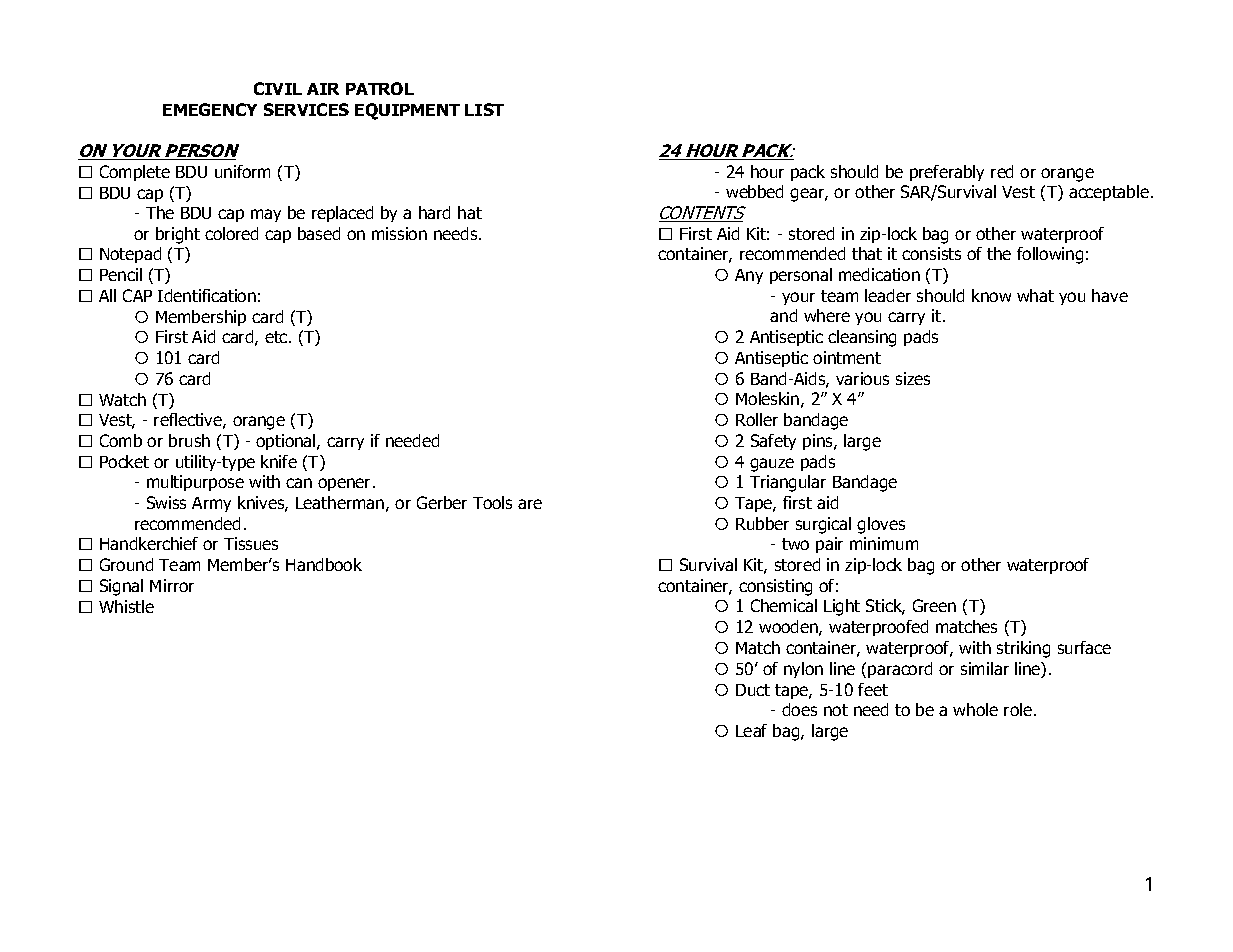  Describe the element at coordinates (484, 109) in the document. I see `LIST` at that location.
